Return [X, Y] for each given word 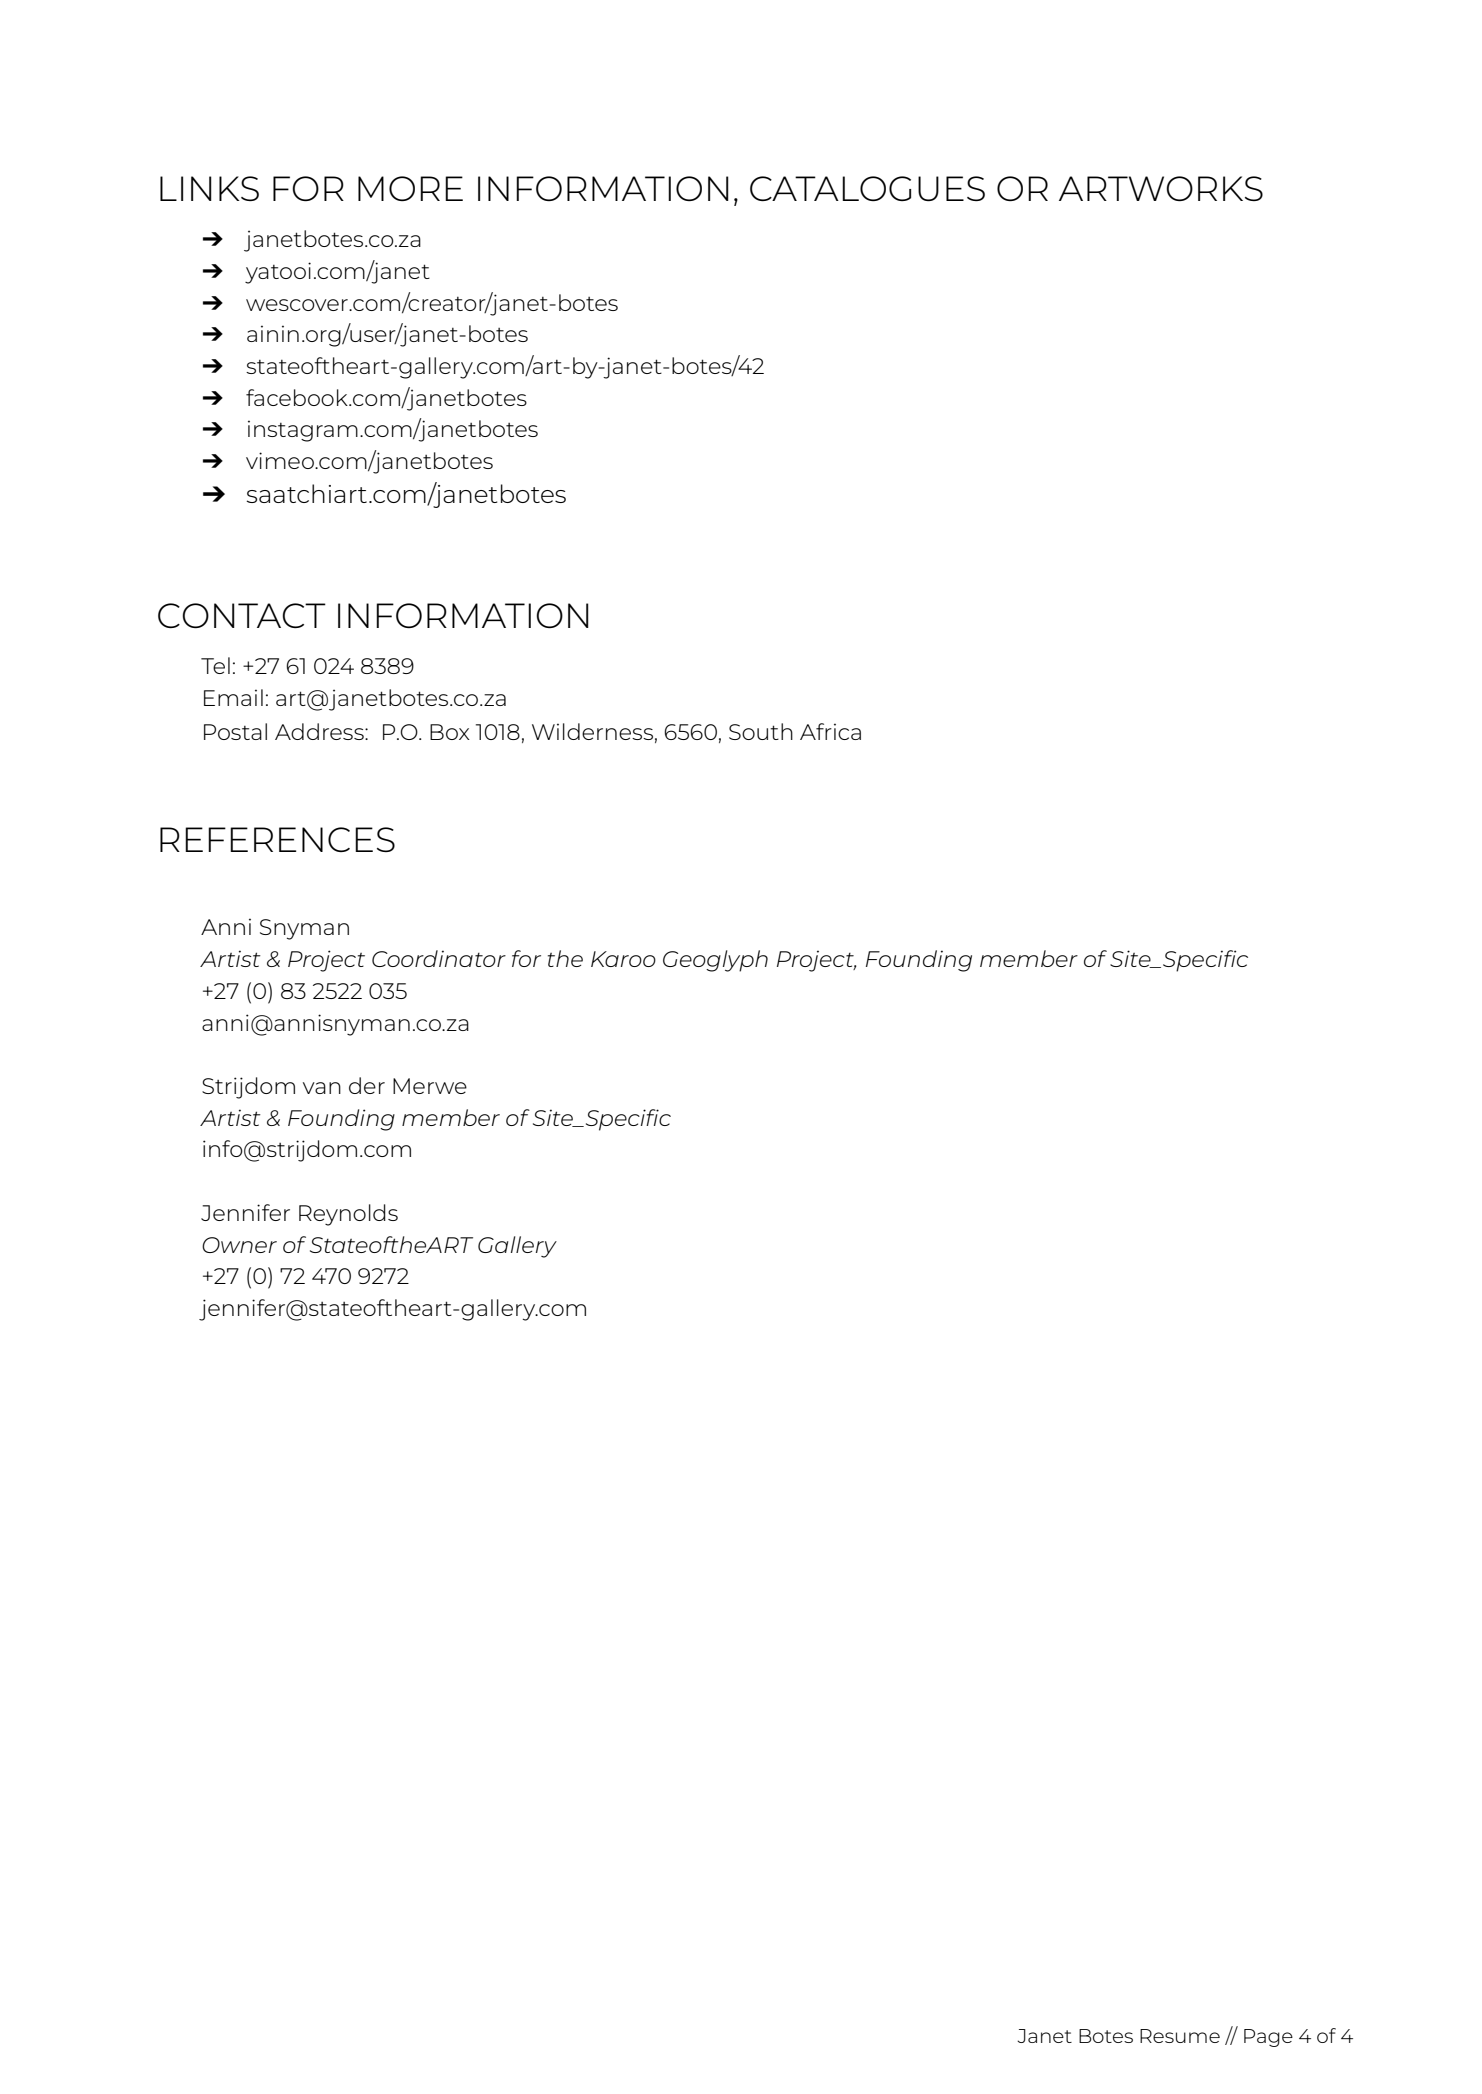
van [322, 1088]
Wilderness [592, 731]
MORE [410, 188]
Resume [1180, 2036]
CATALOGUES [867, 188]
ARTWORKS [1161, 188]
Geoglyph [715, 961]
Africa [830, 731]
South [761, 731]
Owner [239, 1245]
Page [1268, 2038]
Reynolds [348, 1215]
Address [320, 731]
